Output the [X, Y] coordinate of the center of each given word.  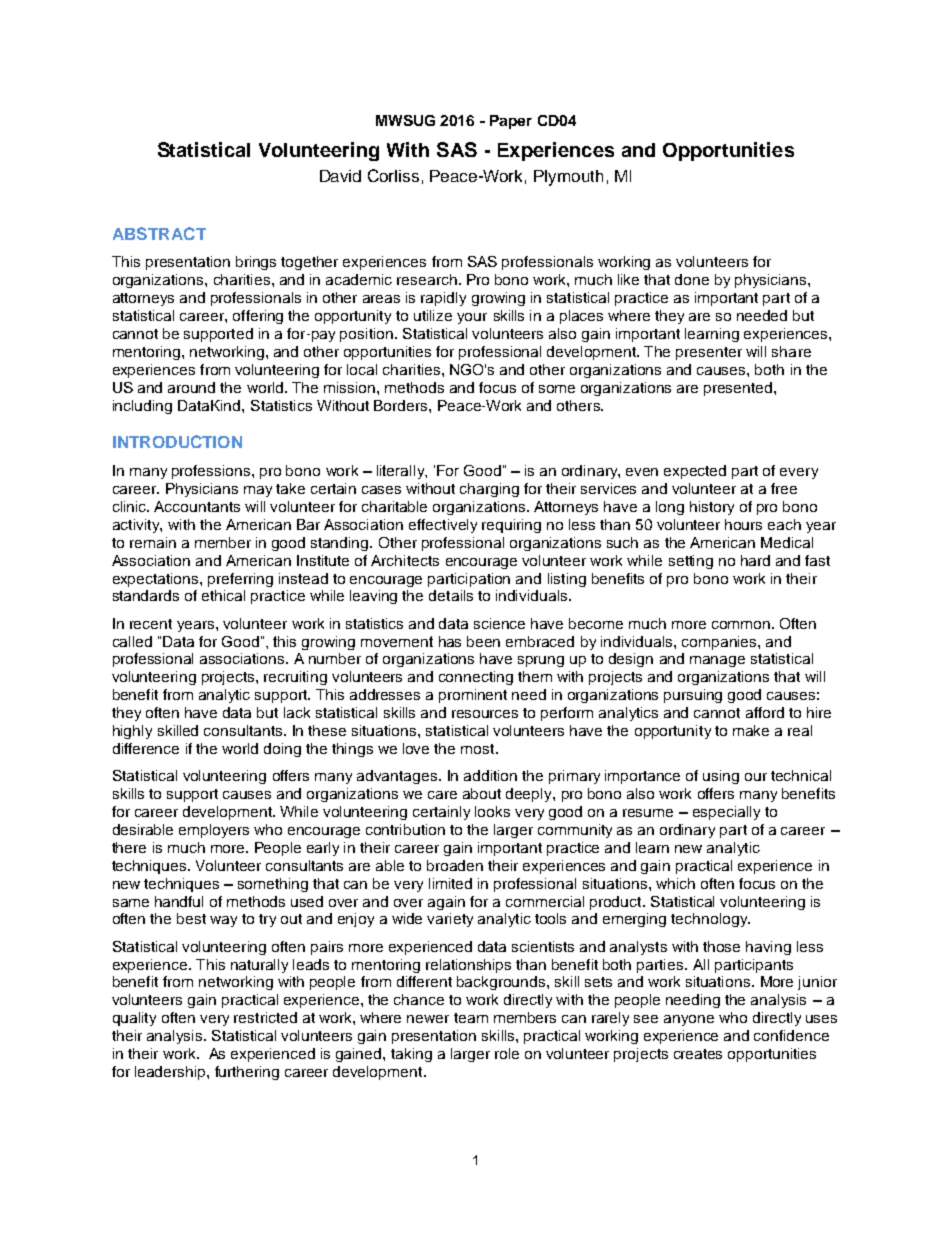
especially [726, 813]
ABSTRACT [159, 233]
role [507, 1053]
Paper [511, 122]
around [191, 387]
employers [214, 831]
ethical [223, 595]
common [741, 625]
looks [492, 811]
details [451, 595]
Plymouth [568, 178]
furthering [247, 1073]
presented [739, 389]
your [472, 318]
